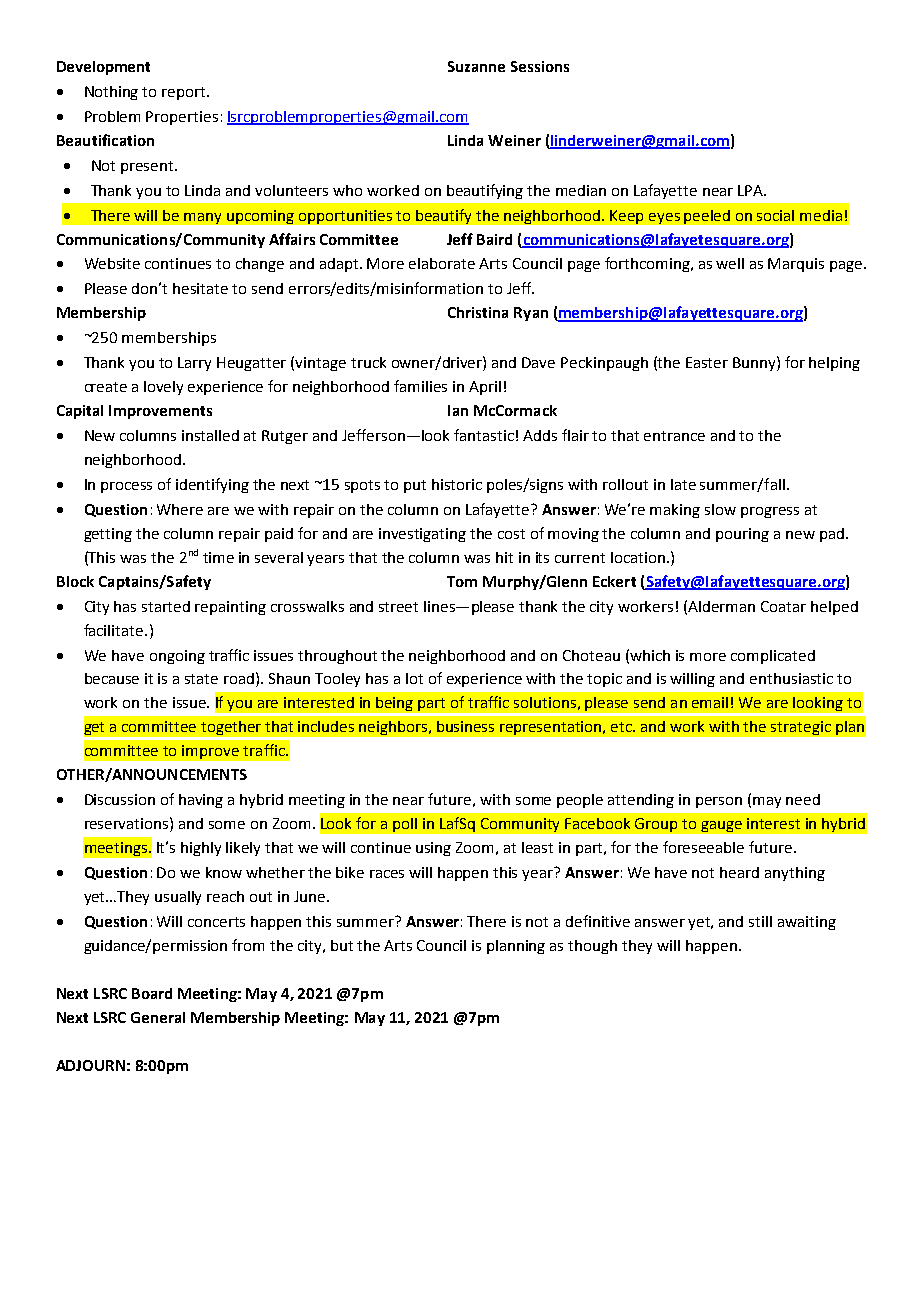 This document has width=924, height=1307. I want to click on Board, so click(152, 993).
